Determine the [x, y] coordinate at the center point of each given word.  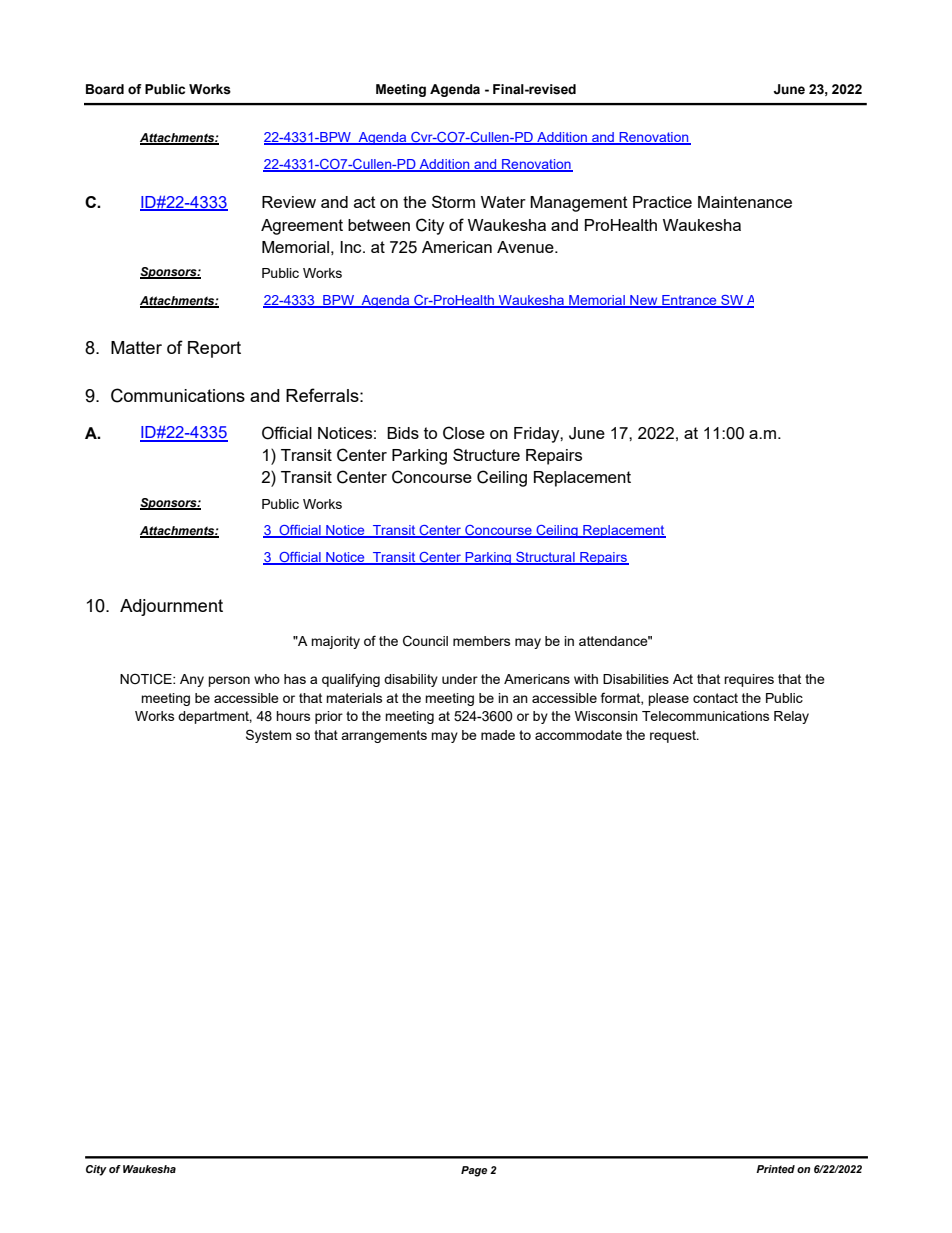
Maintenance [745, 202]
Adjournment [171, 607]
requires [749, 680]
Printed [775, 1169]
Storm [453, 201]
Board [105, 89]
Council [425, 641]
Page [474, 1171]
